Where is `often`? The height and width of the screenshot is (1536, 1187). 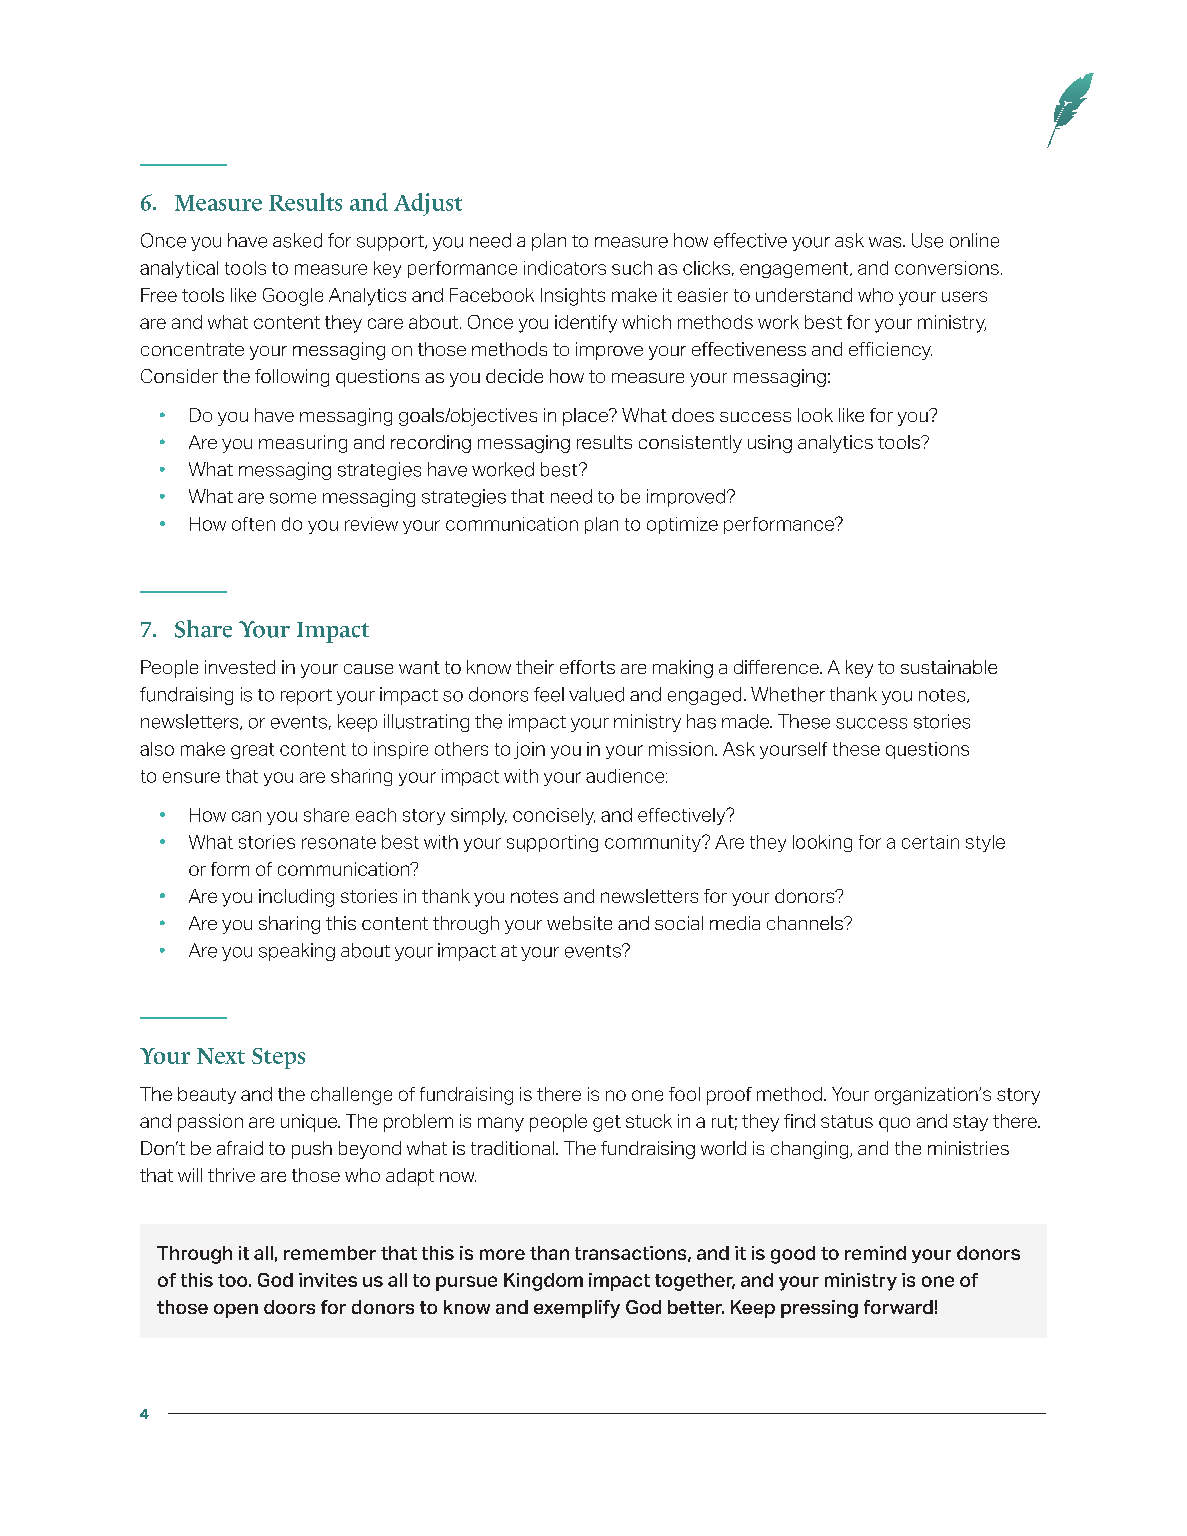 often is located at coordinates (253, 524).
